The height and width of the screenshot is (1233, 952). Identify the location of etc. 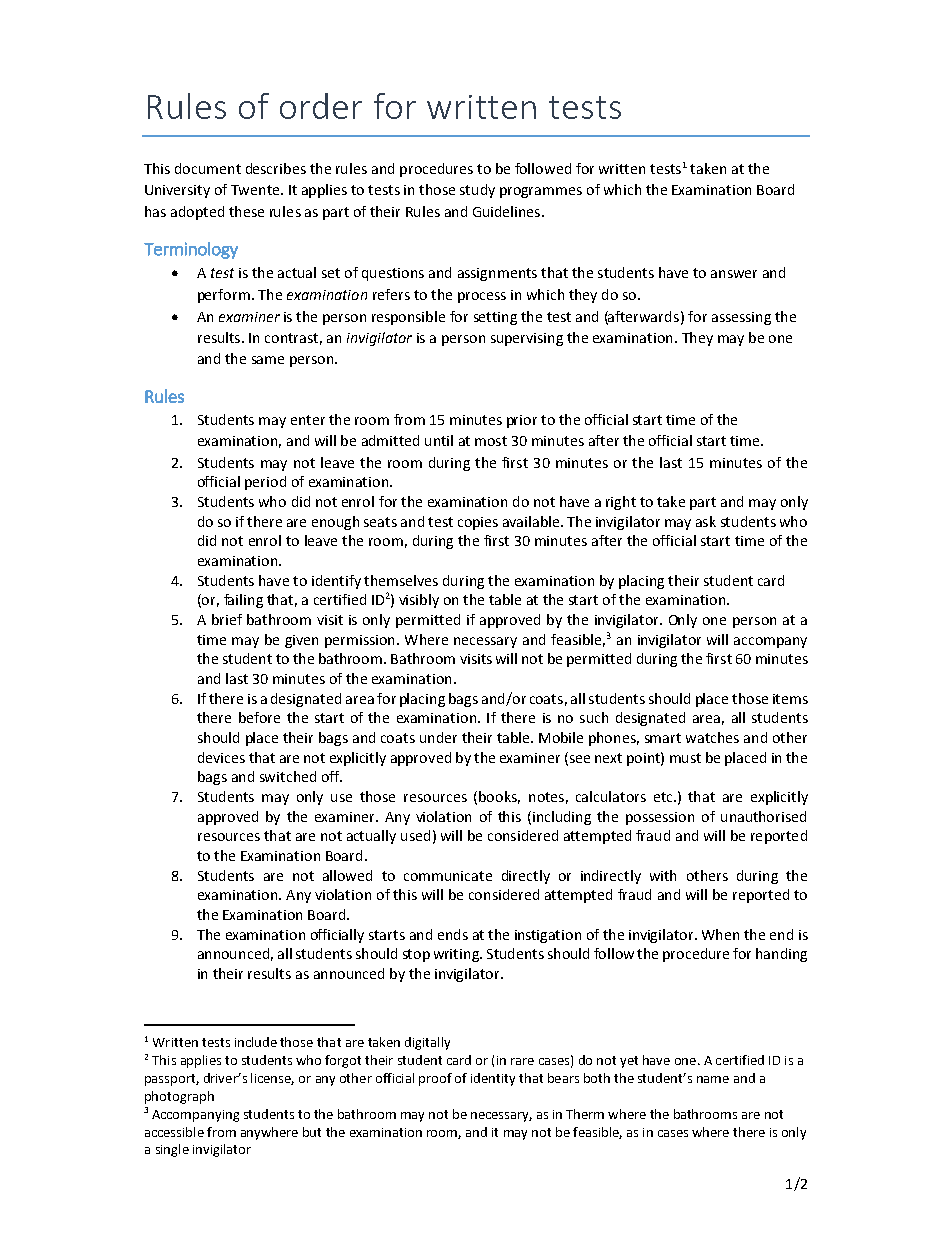
(664, 797).
